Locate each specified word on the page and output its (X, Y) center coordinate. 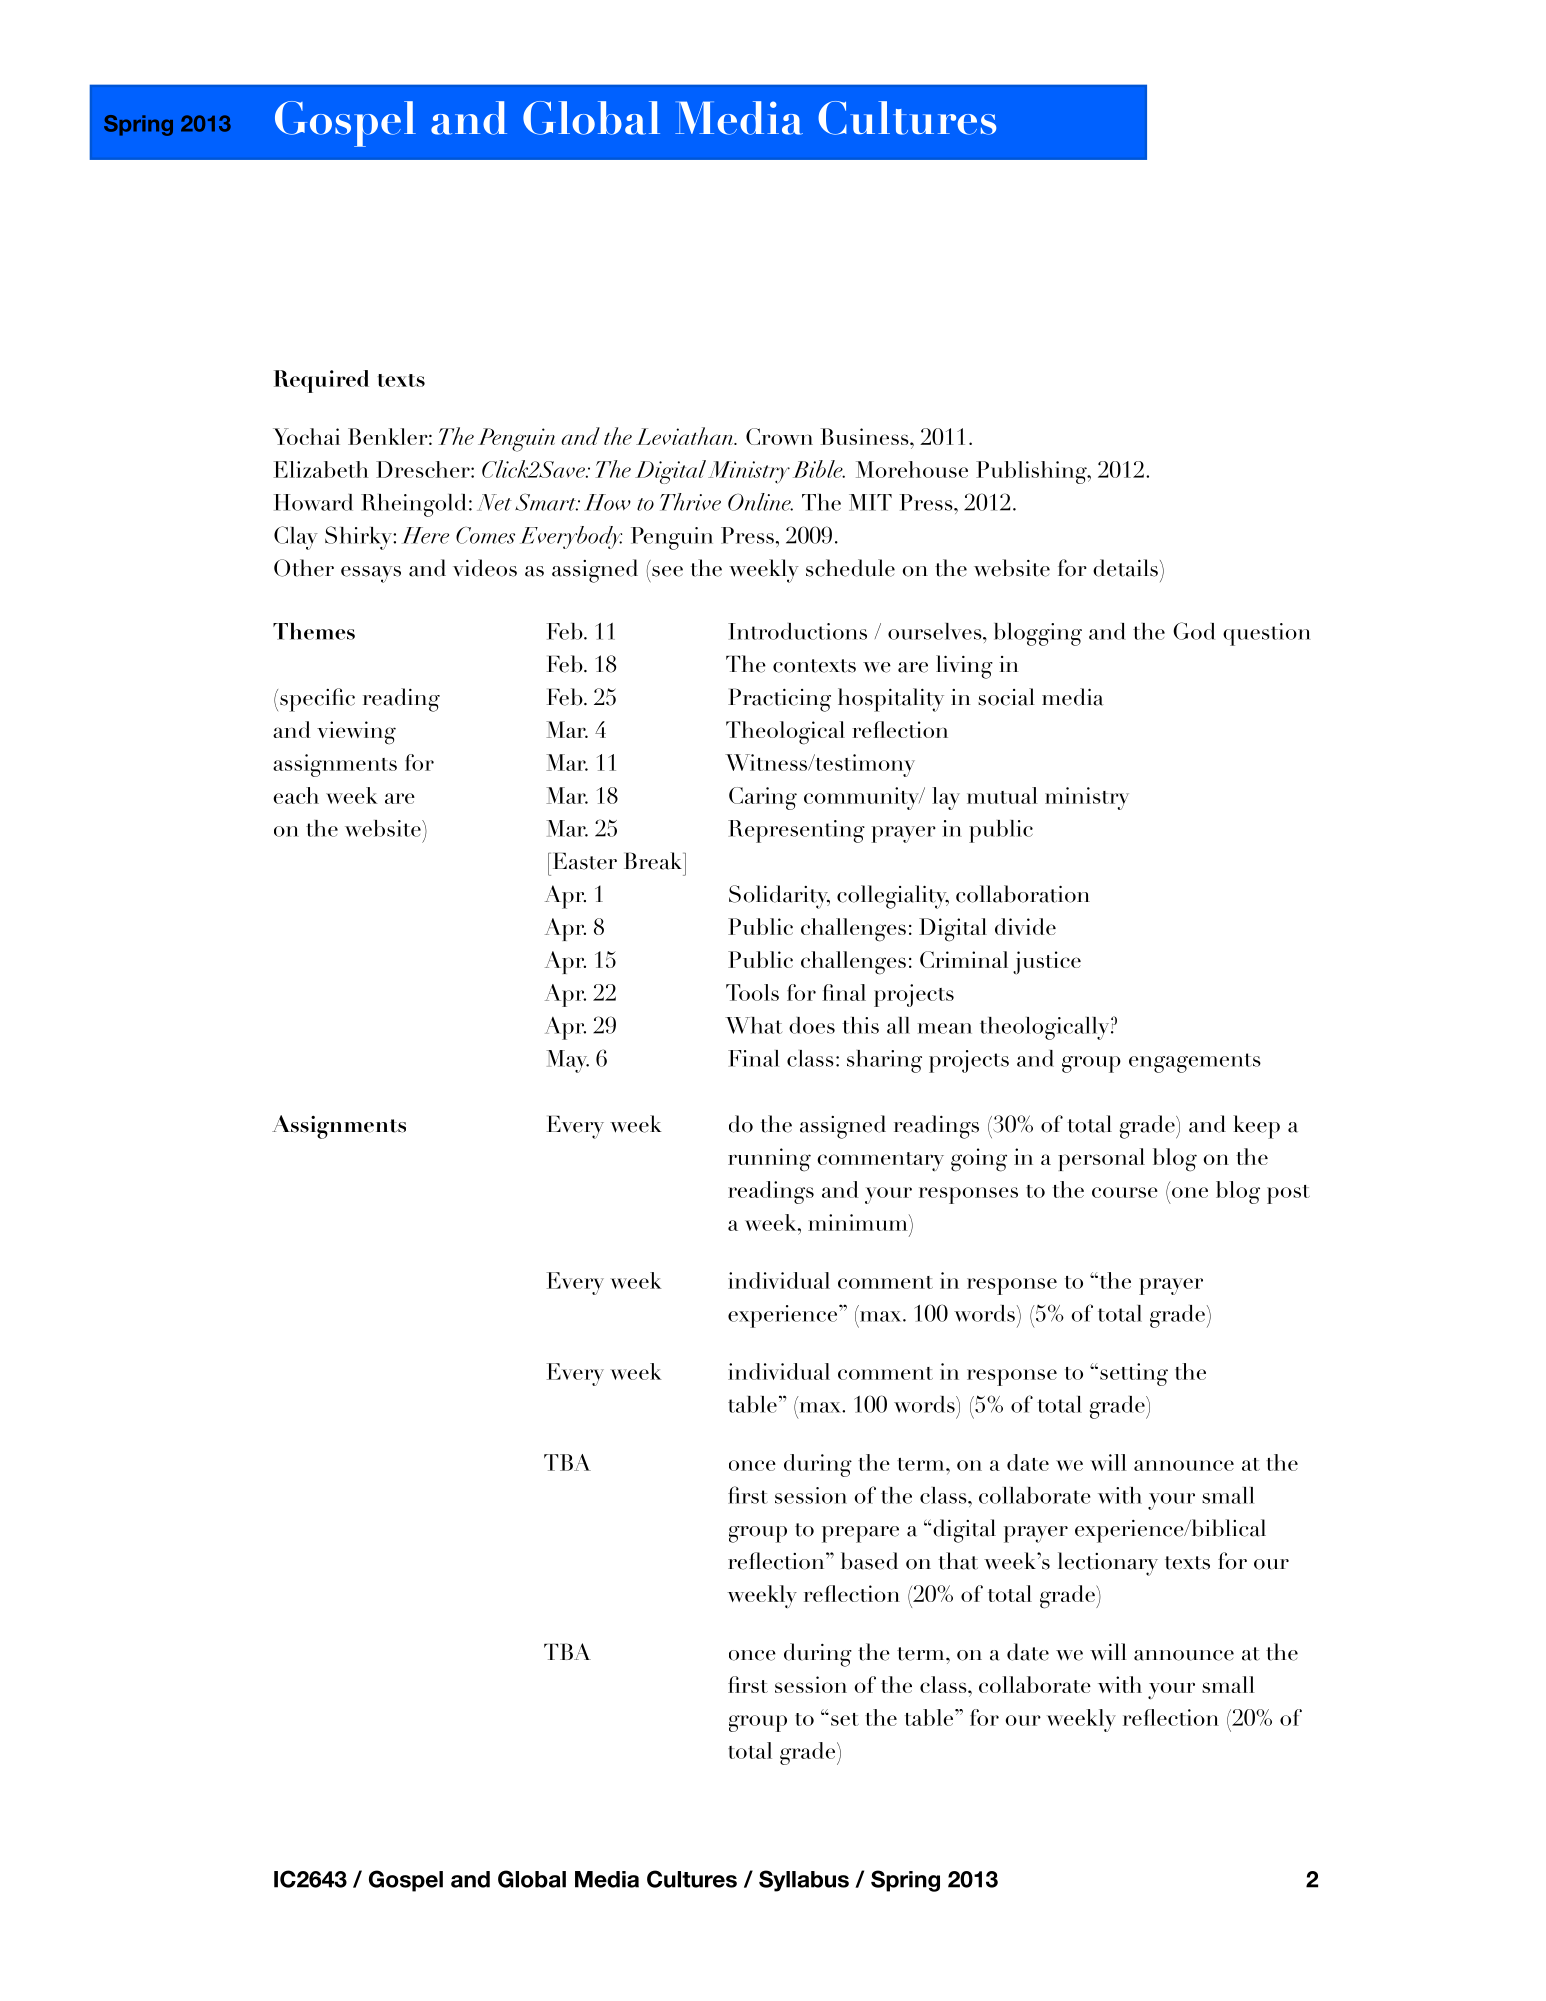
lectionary (1108, 1564)
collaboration (1023, 894)
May (567, 1061)
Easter (583, 861)
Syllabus (804, 1881)
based (869, 1561)
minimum (859, 1222)
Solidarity (779, 897)
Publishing (1032, 472)
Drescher (424, 469)
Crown (779, 436)
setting (1134, 1374)
